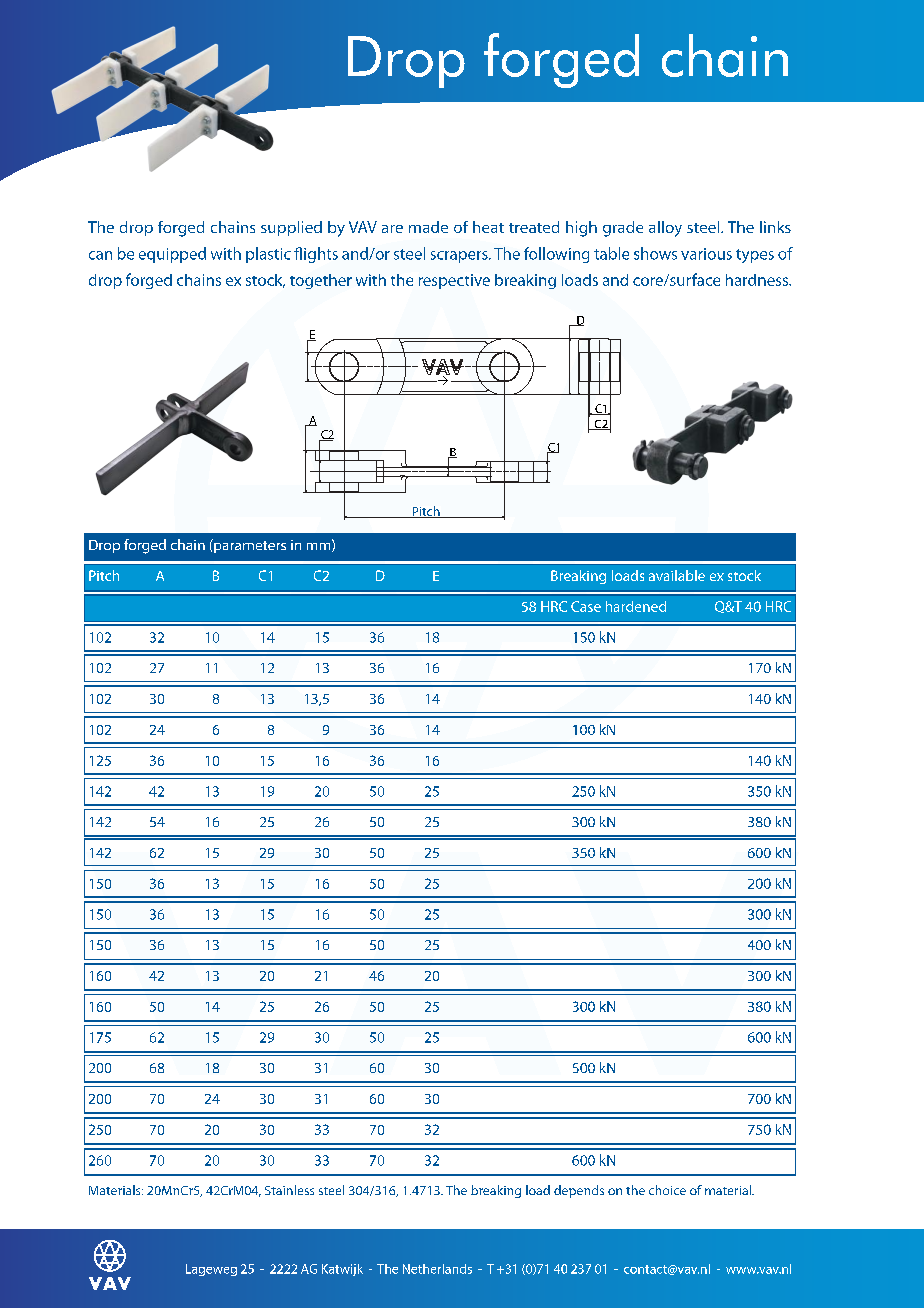  Describe the element at coordinates (437, 1269) in the image. I see `Netherlands` at that location.
